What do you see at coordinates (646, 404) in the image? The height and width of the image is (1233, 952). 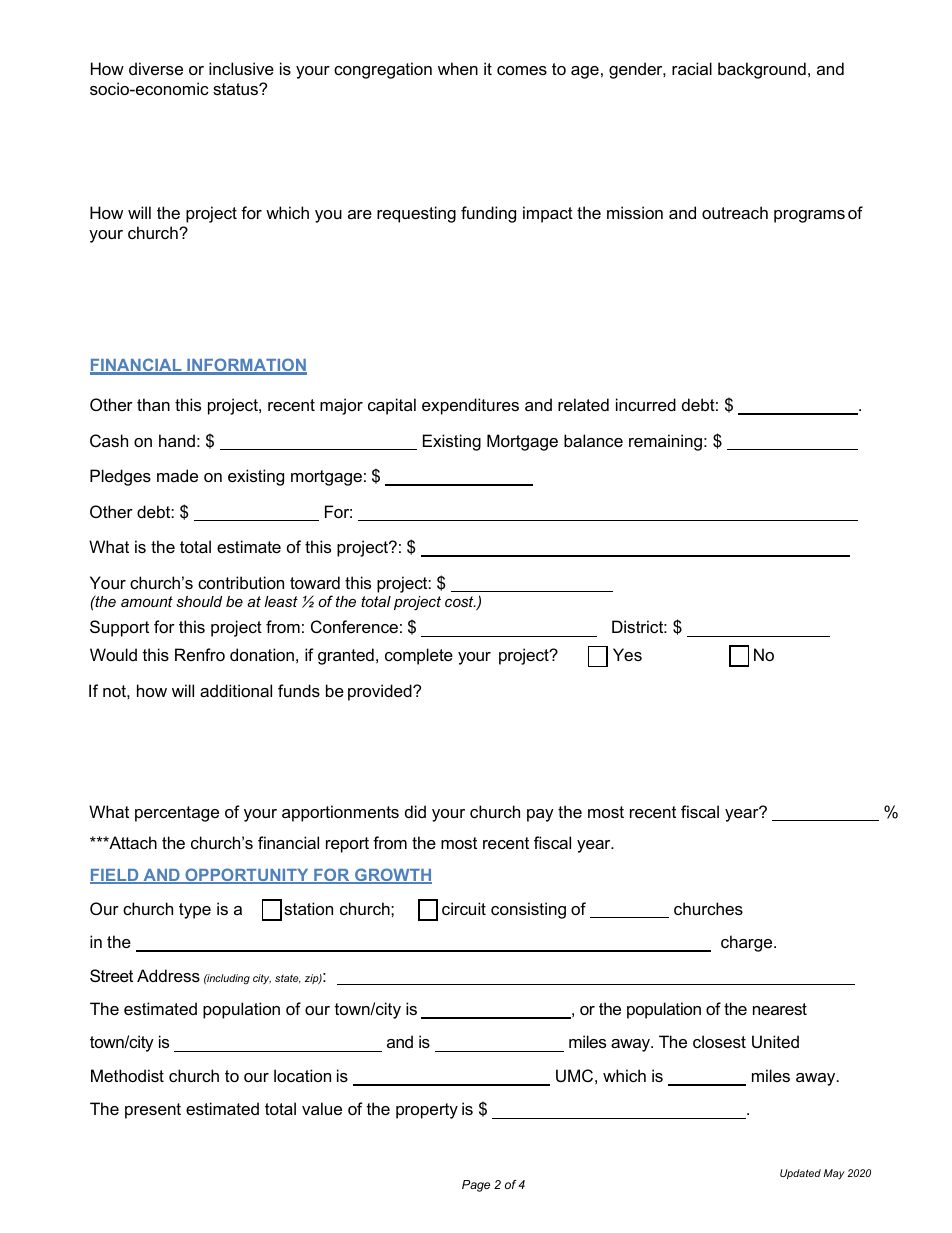 I see `incurred` at bounding box center [646, 404].
